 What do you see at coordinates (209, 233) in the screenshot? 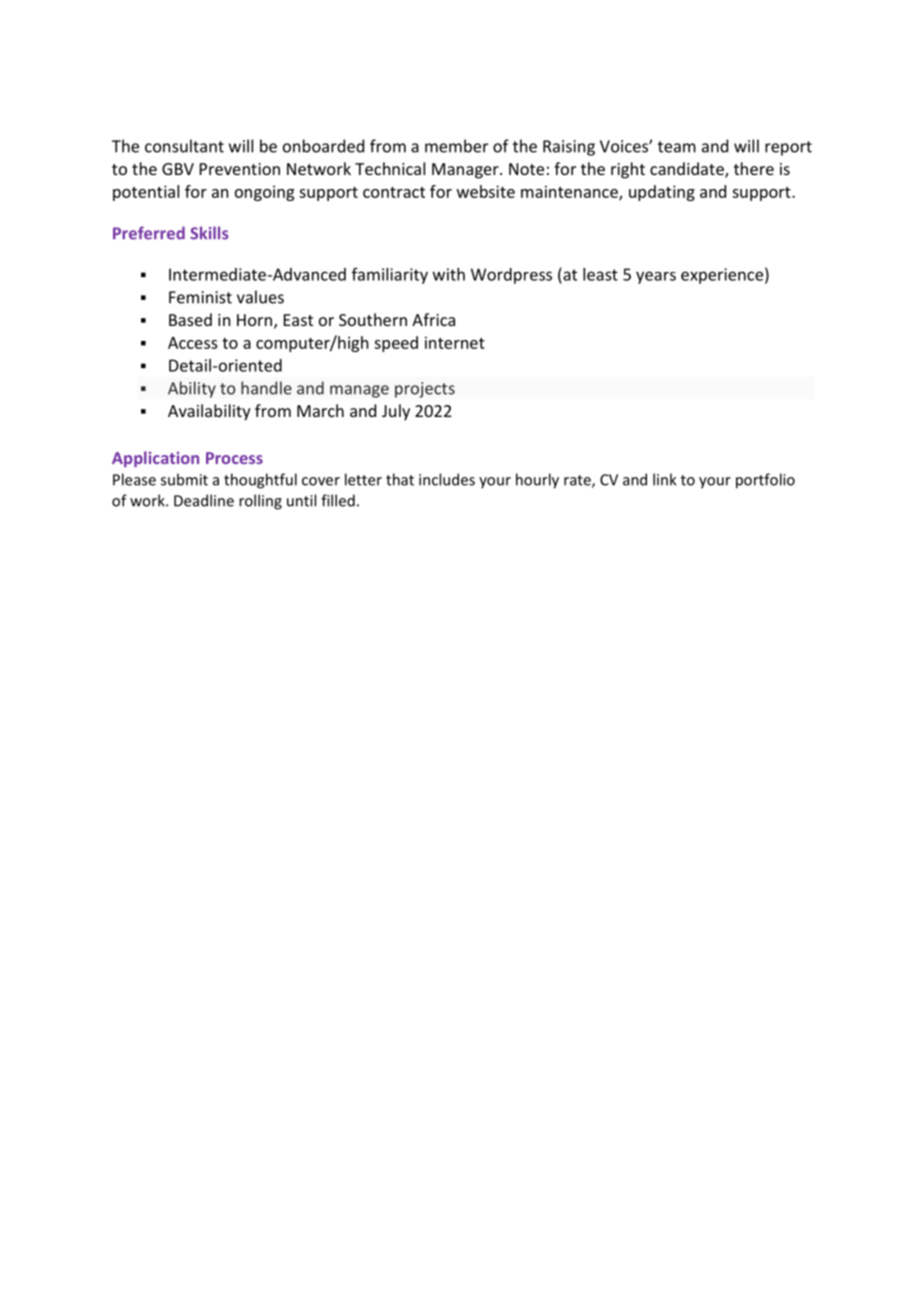
I see `Skills` at bounding box center [209, 233].
